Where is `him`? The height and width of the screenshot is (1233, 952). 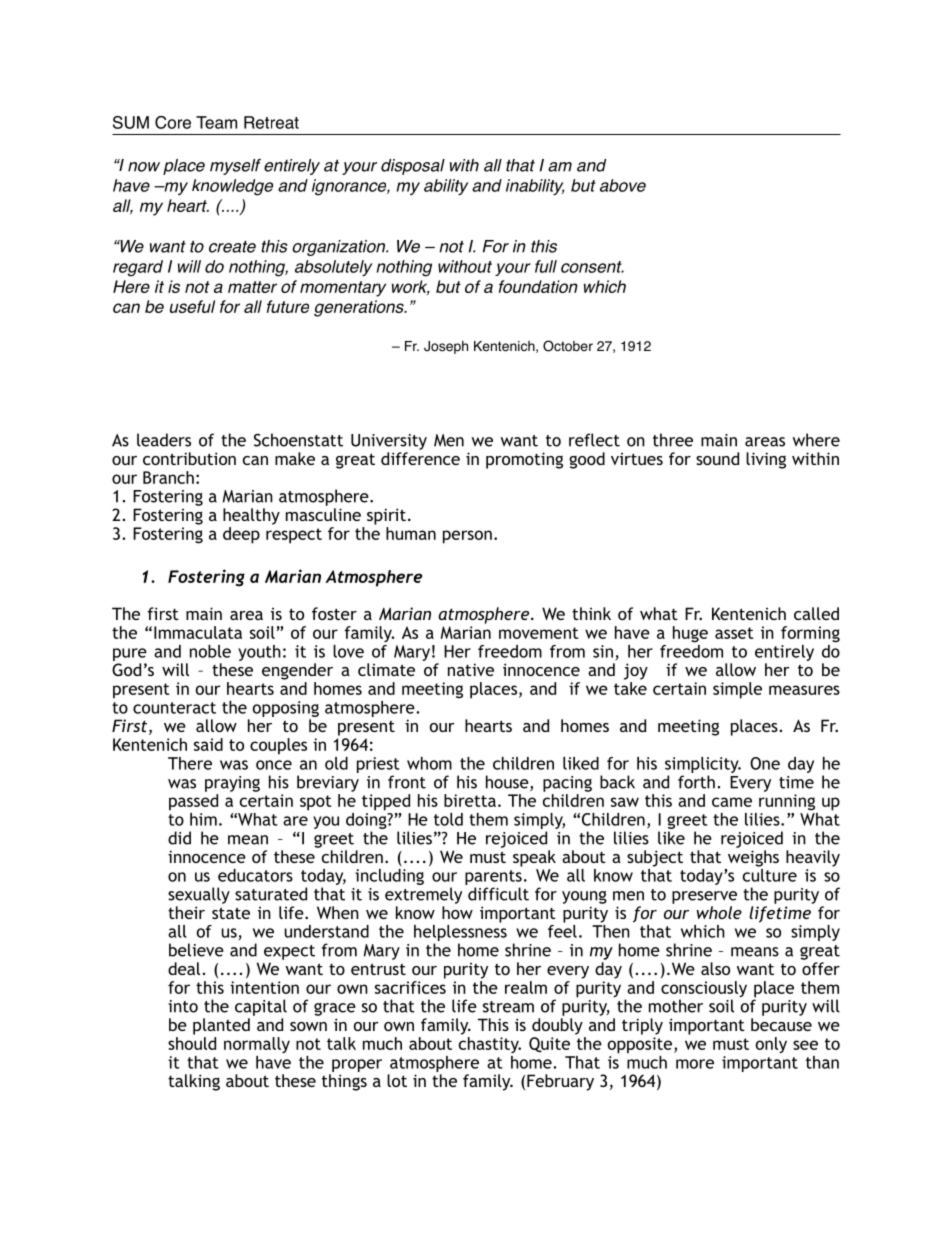 him is located at coordinates (203, 819).
